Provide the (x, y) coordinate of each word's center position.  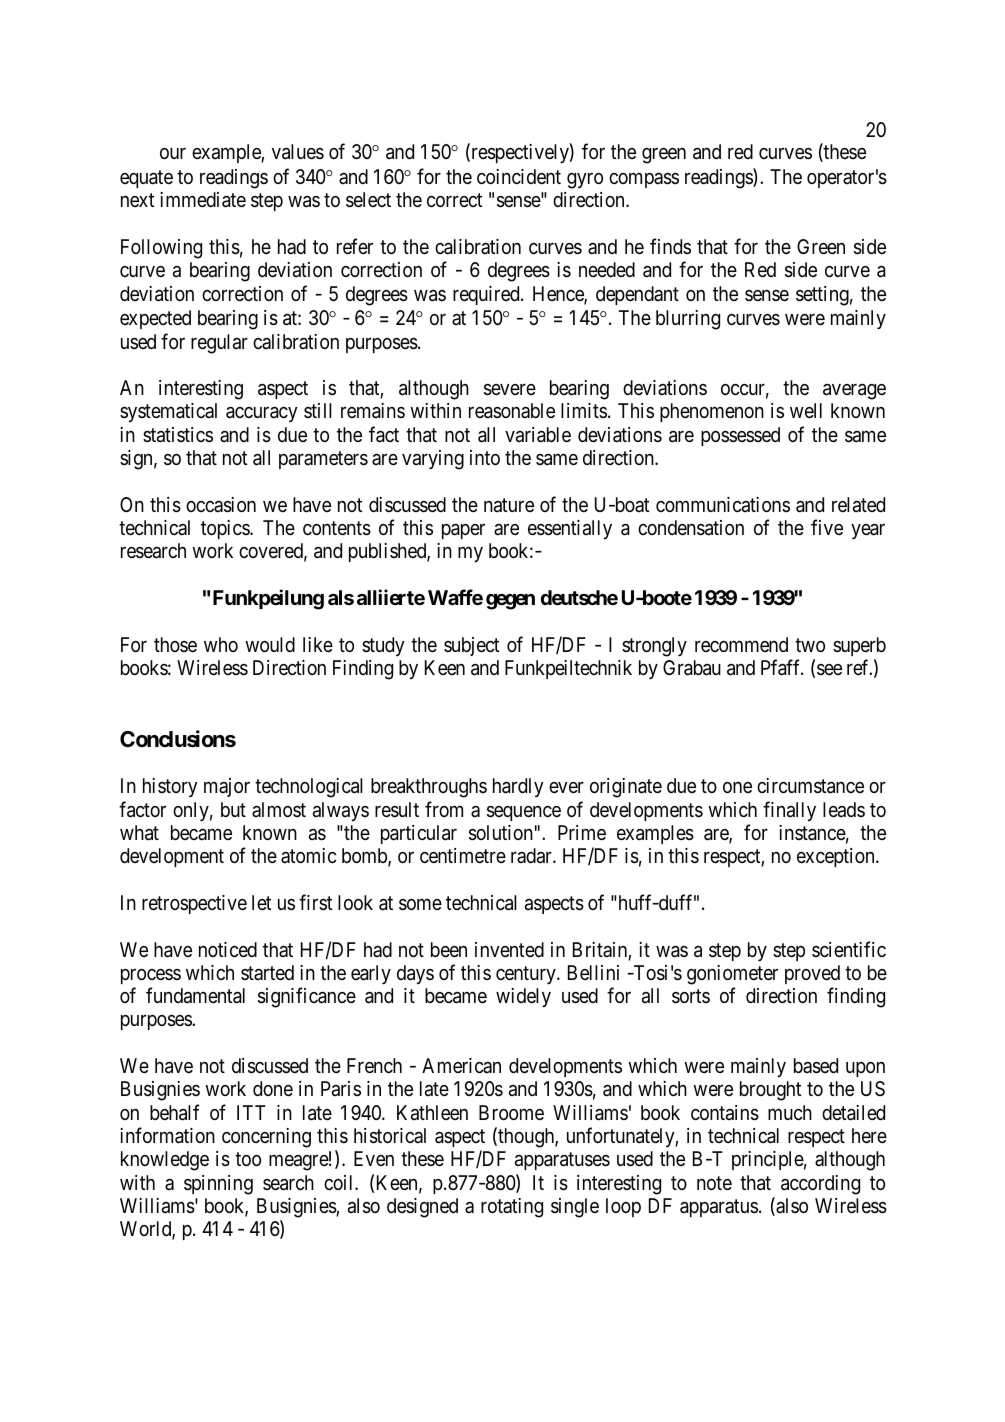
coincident (519, 176)
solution (501, 833)
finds (670, 246)
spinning (218, 1185)
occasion (221, 505)
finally (789, 811)
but (233, 809)
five (827, 527)
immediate (203, 200)
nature (509, 505)
